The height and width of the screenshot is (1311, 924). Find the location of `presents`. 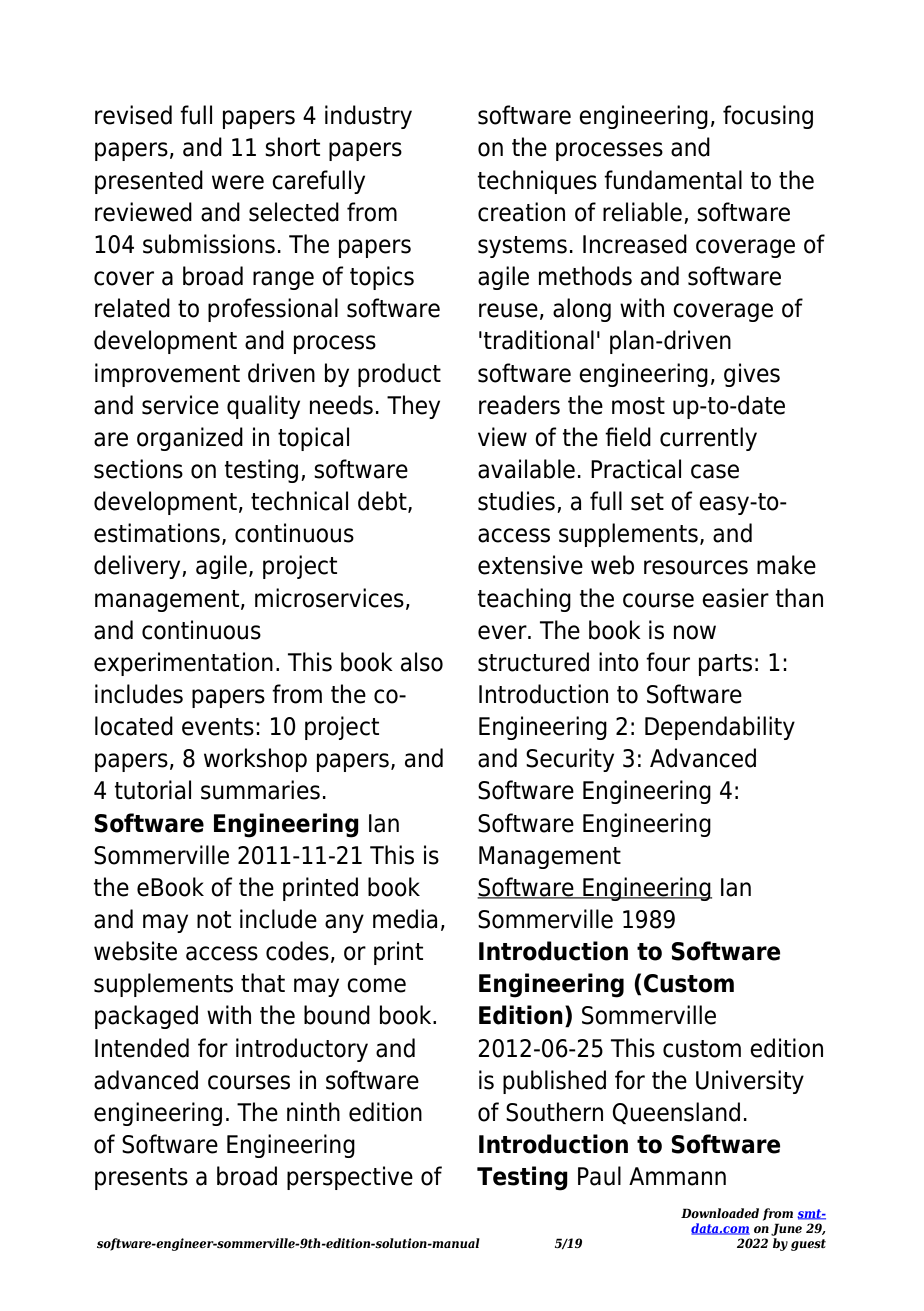

presents is located at coordinates (141, 1179).
